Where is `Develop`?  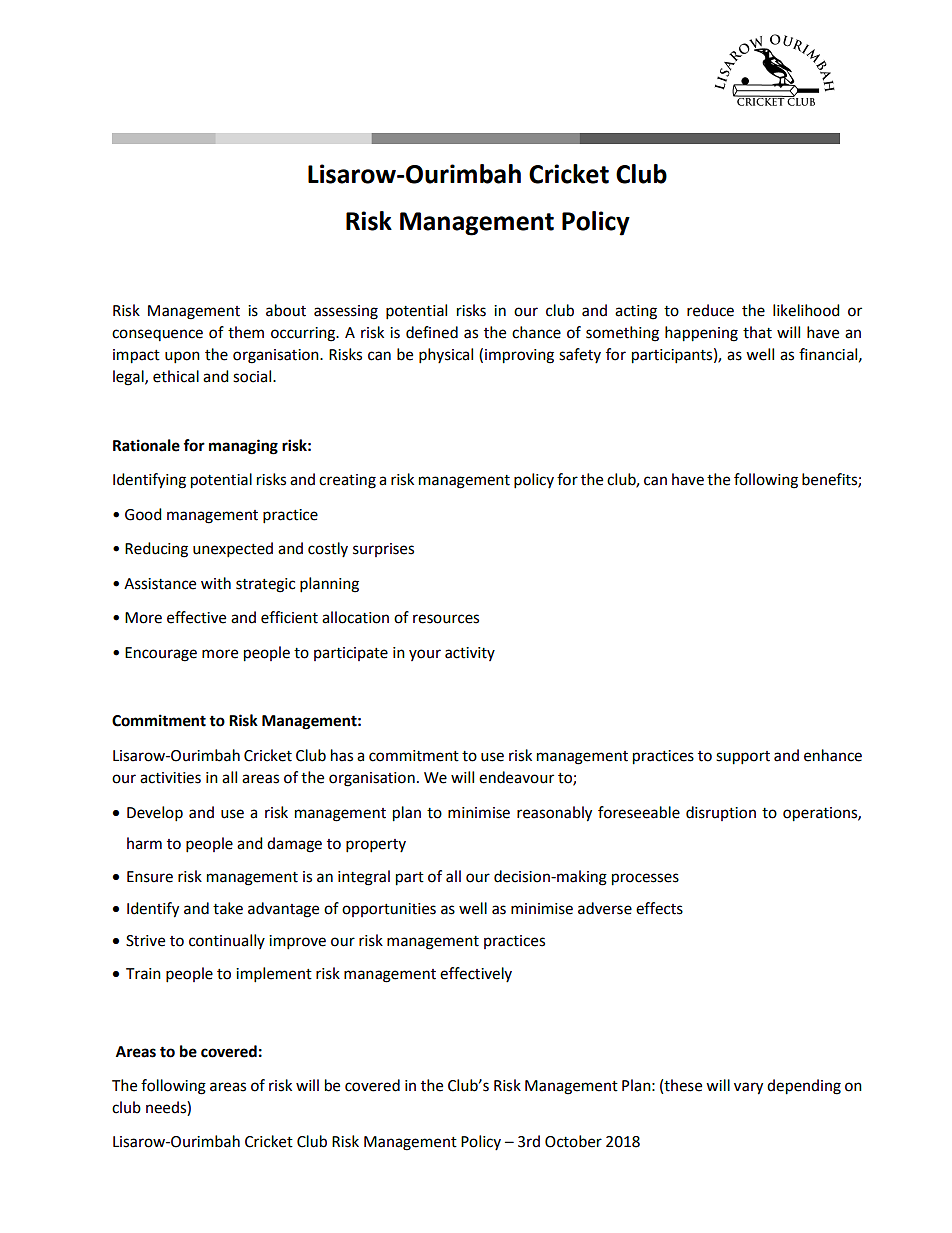 Develop is located at coordinates (155, 814).
